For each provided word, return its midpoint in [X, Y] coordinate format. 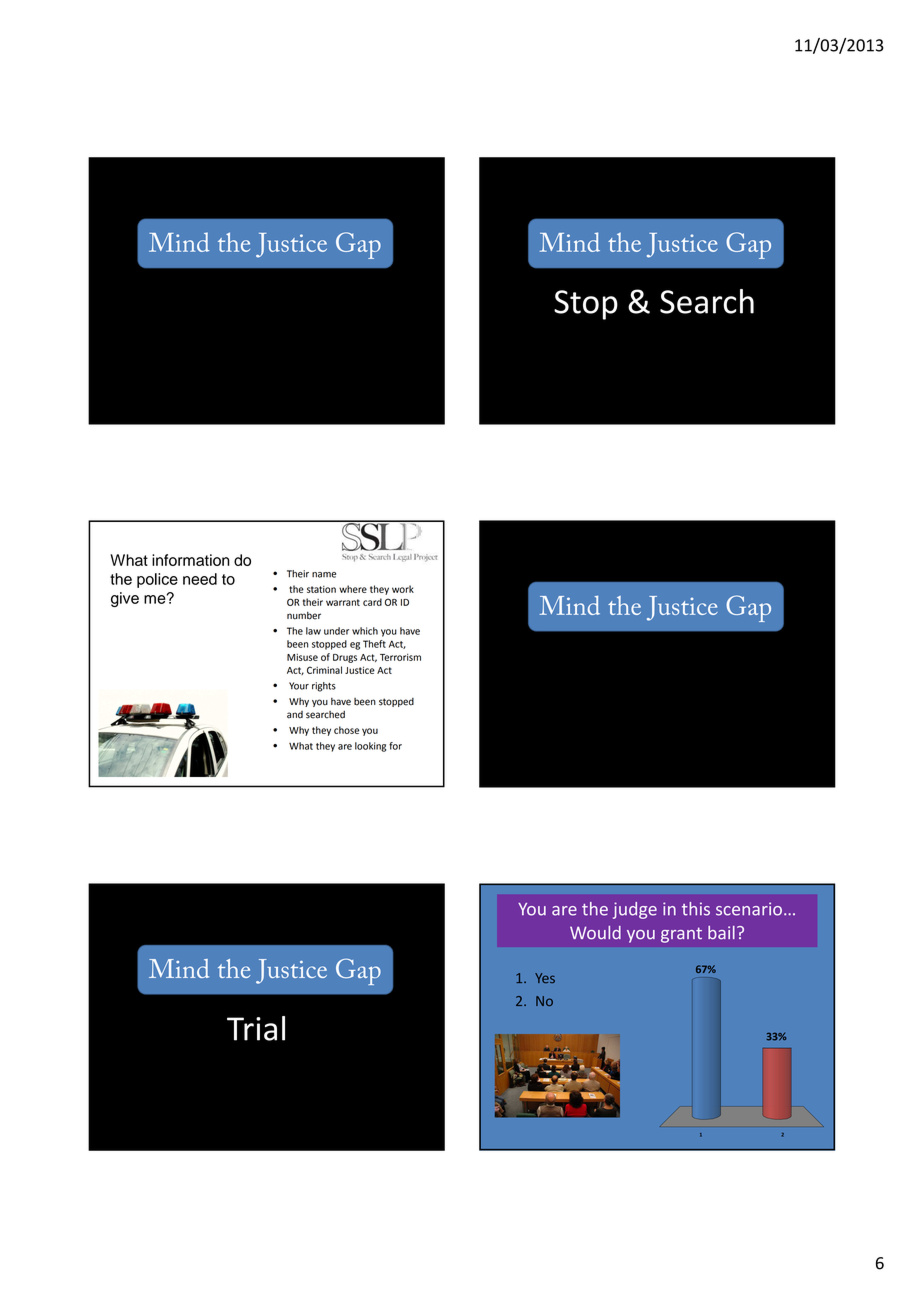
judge [635, 910]
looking [370, 747]
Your [299, 686]
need [200, 579]
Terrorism [400, 657]
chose [346, 730]
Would [595, 933]
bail [721, 933]
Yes [545, 978]
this [696, 909]
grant [681, 935]
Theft [374, 644]
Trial [256, 1028]
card [372, 602]
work [403, 589]
